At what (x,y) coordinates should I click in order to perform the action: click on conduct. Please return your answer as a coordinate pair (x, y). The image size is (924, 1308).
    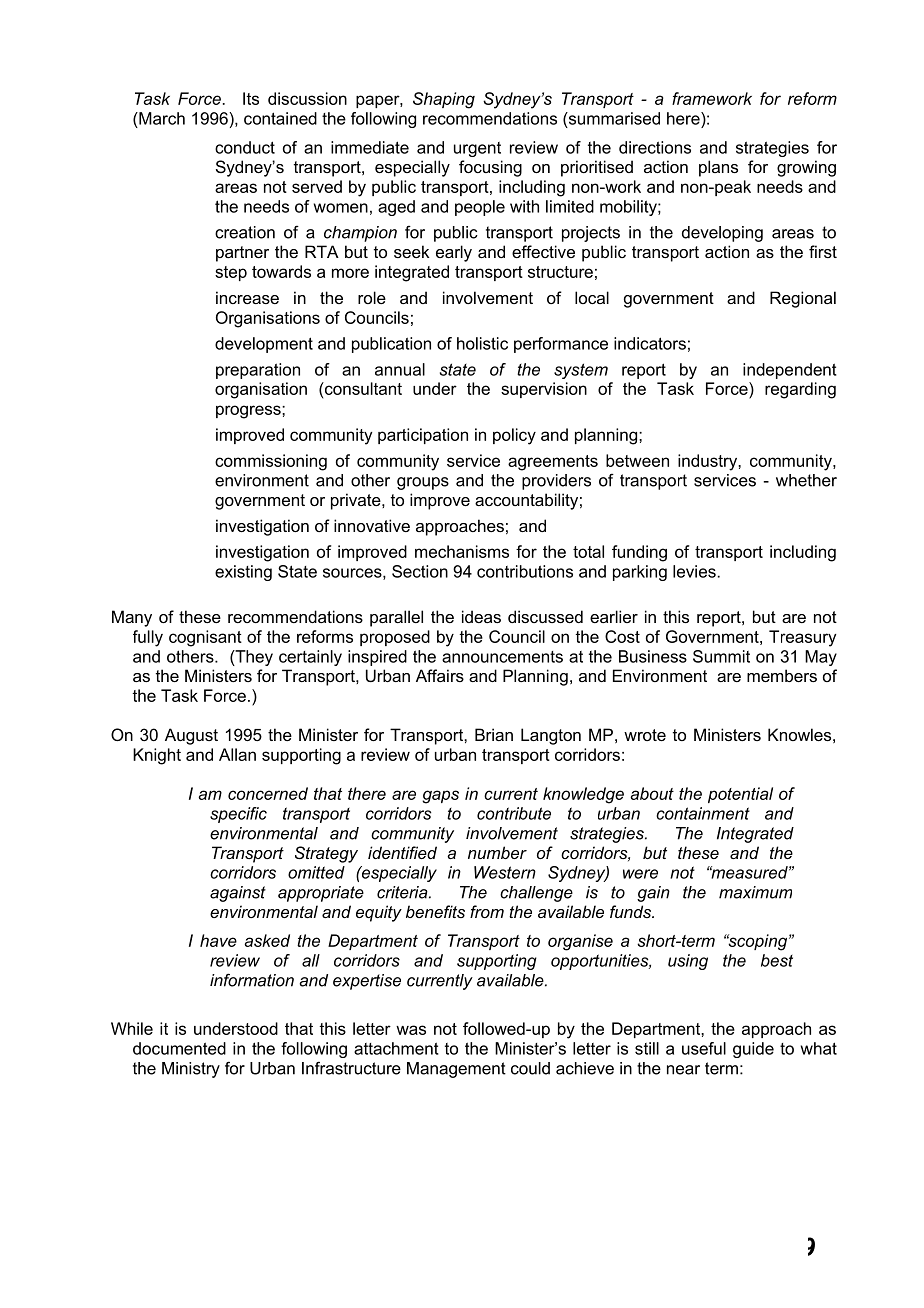
    Looking at the image, I should click on (245, 147).
